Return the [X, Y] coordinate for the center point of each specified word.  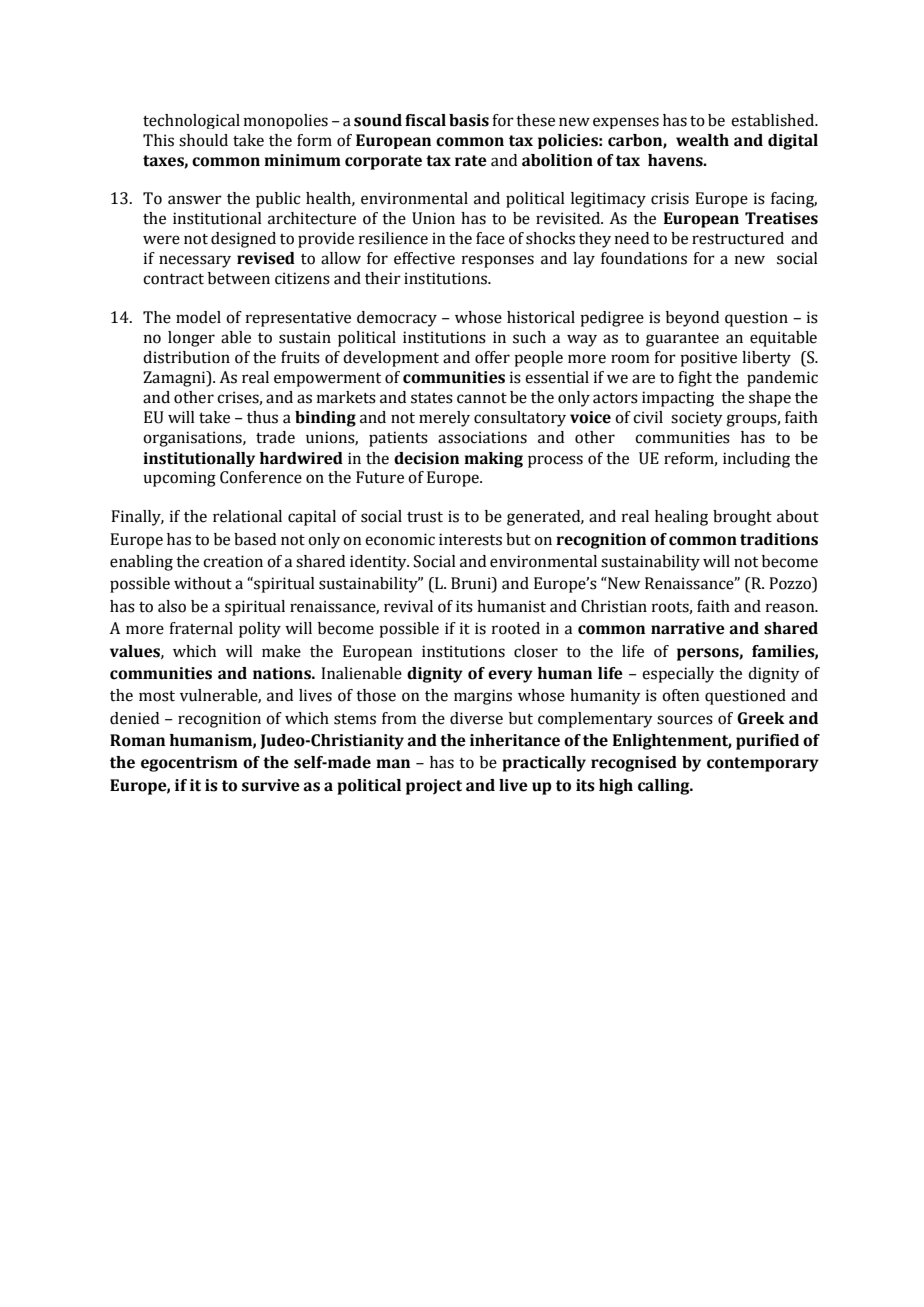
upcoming [179, 479]
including [756, 460]
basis [469, 120]
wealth [702, 140]
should [203, 140]
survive [271, 785]
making [493, 460]
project [434, 787]
